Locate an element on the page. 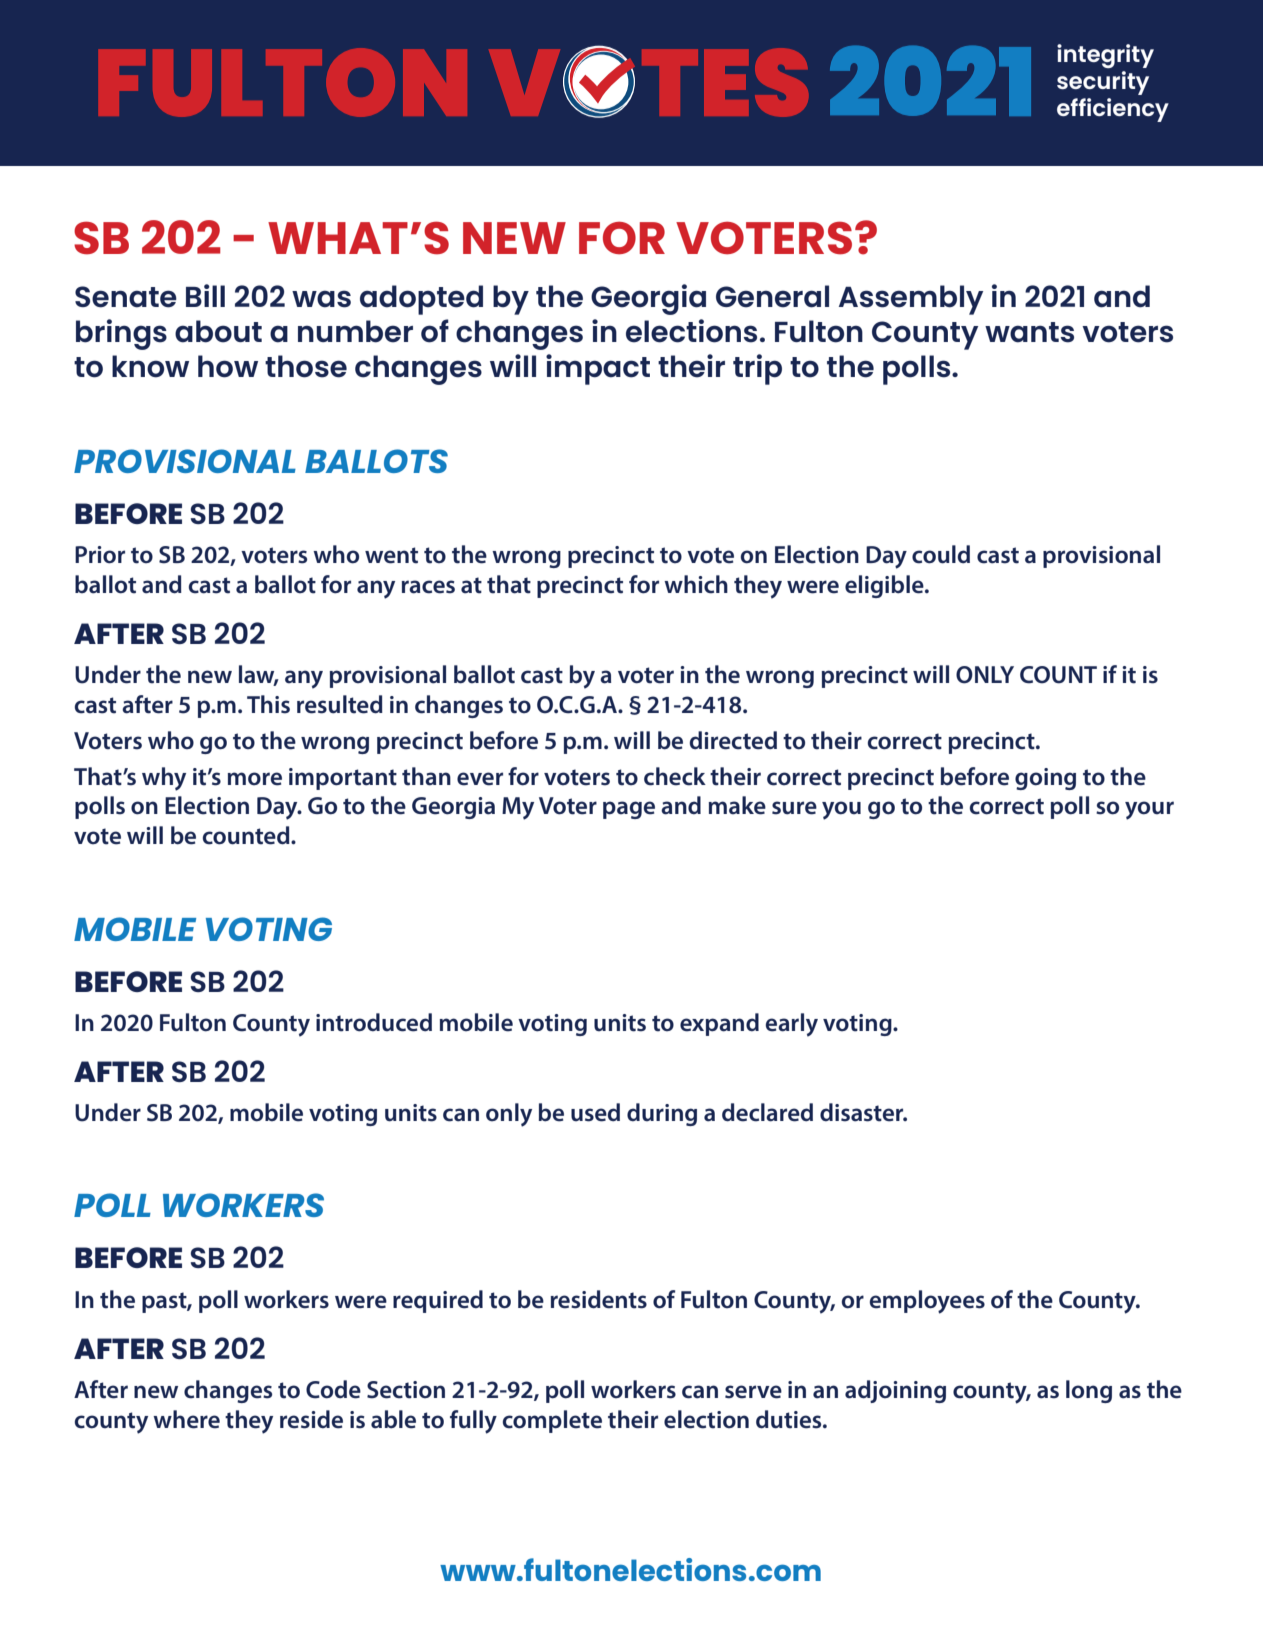 This page has width=1263, height=1635. could is located at coordinates (941, 554).
